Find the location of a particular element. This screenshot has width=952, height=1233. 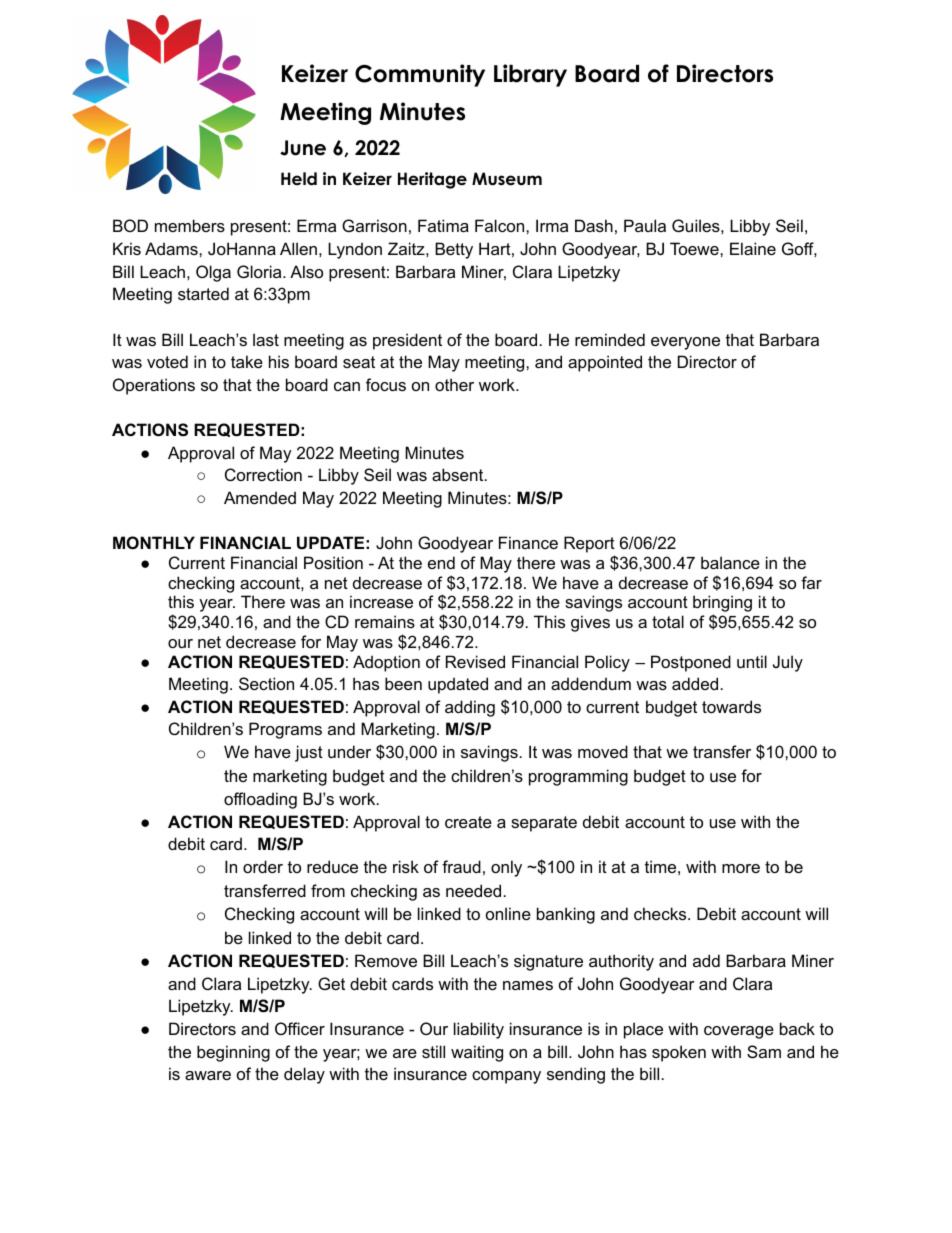

waiting is located at coordinates (477, 1053).
